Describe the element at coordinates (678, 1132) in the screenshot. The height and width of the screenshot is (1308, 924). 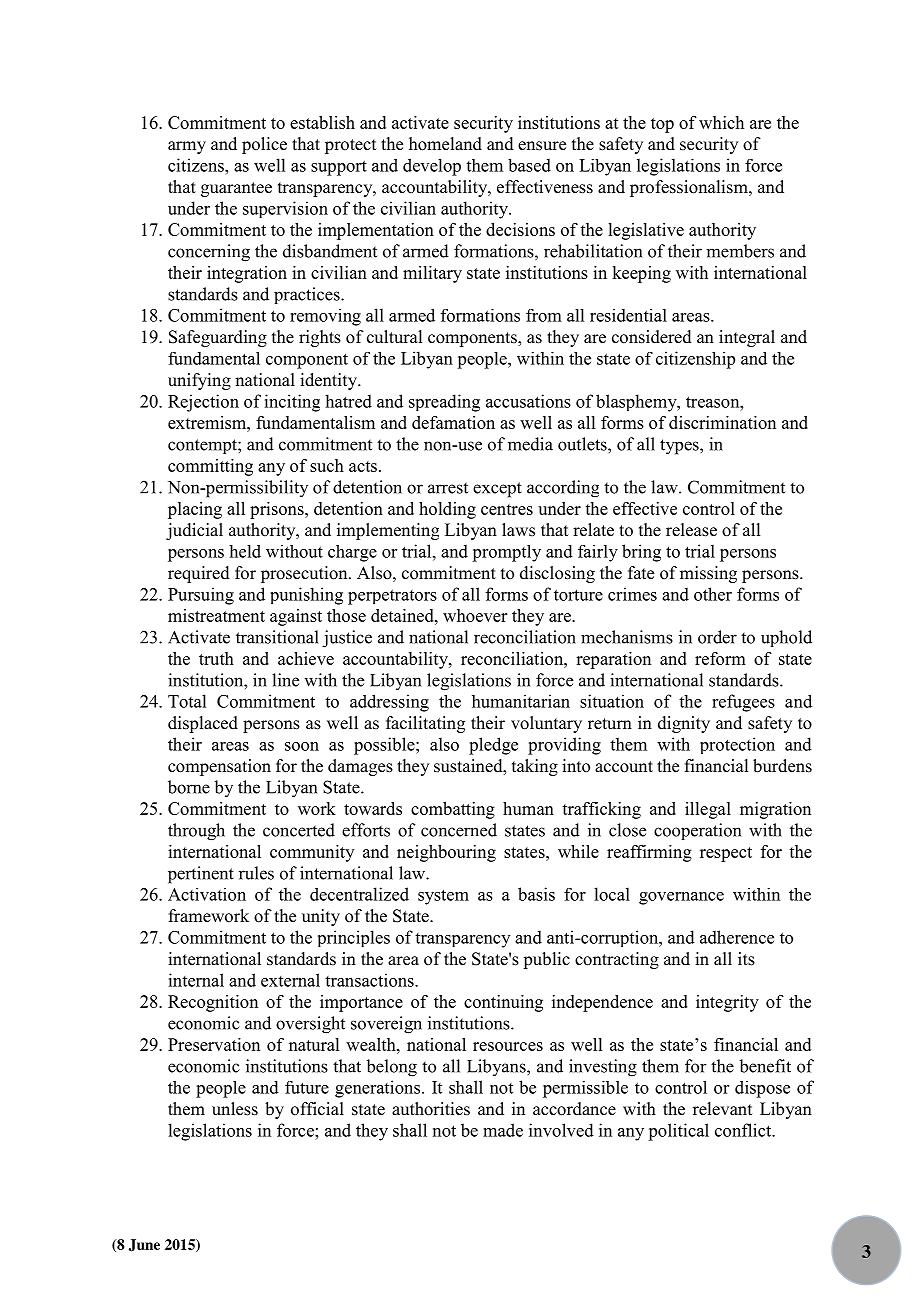
I see `political` at that location.
